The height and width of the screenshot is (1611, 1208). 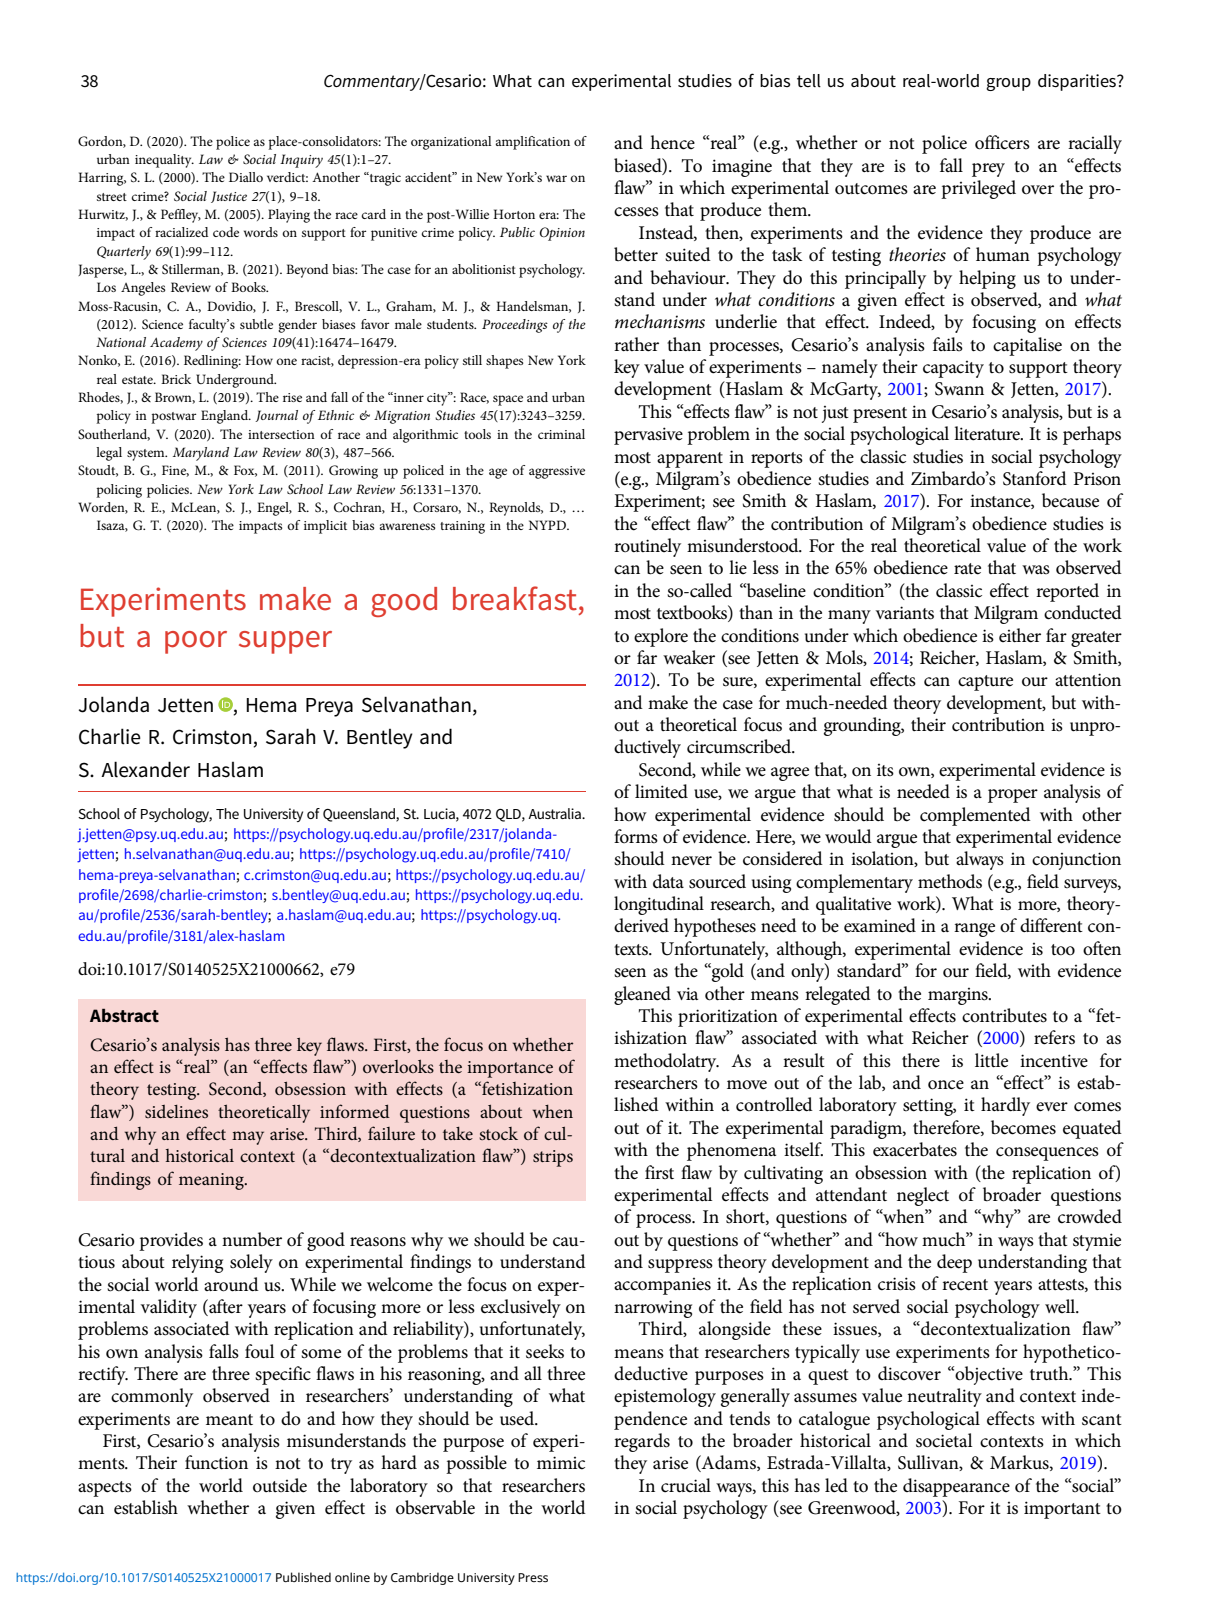 I want to click on officers, so click(x=1002, y=142).
